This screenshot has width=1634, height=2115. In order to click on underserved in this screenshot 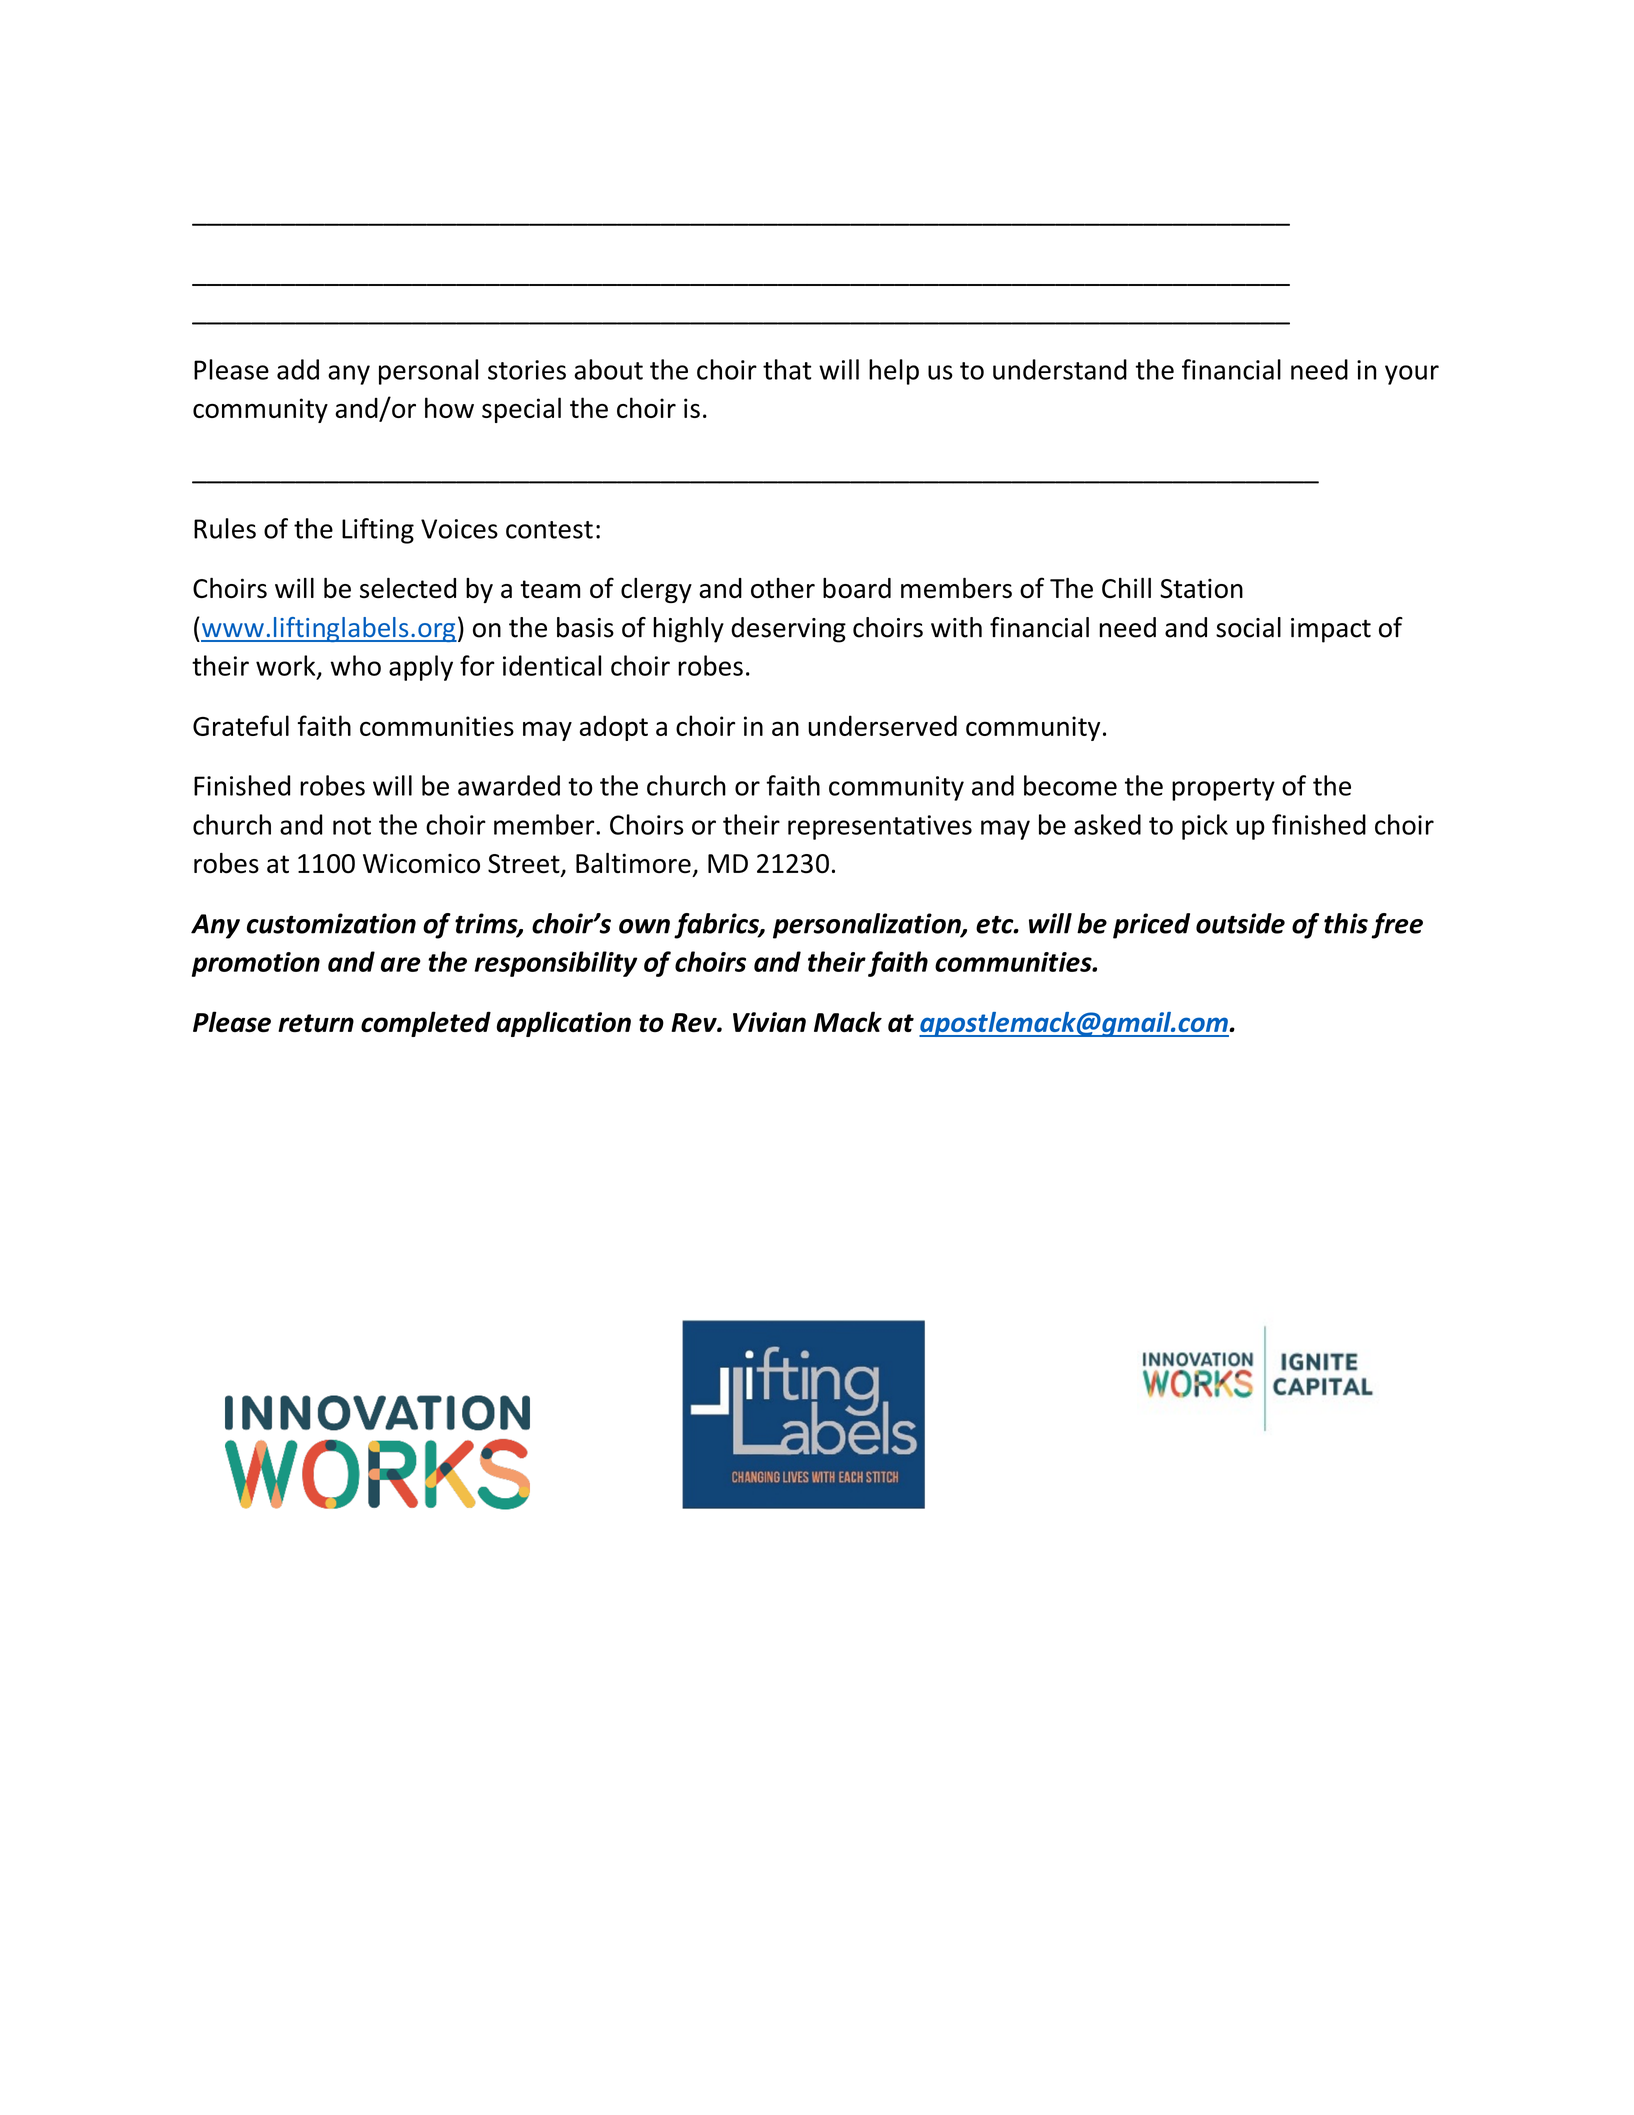, I will do `click(882, 725)`.
